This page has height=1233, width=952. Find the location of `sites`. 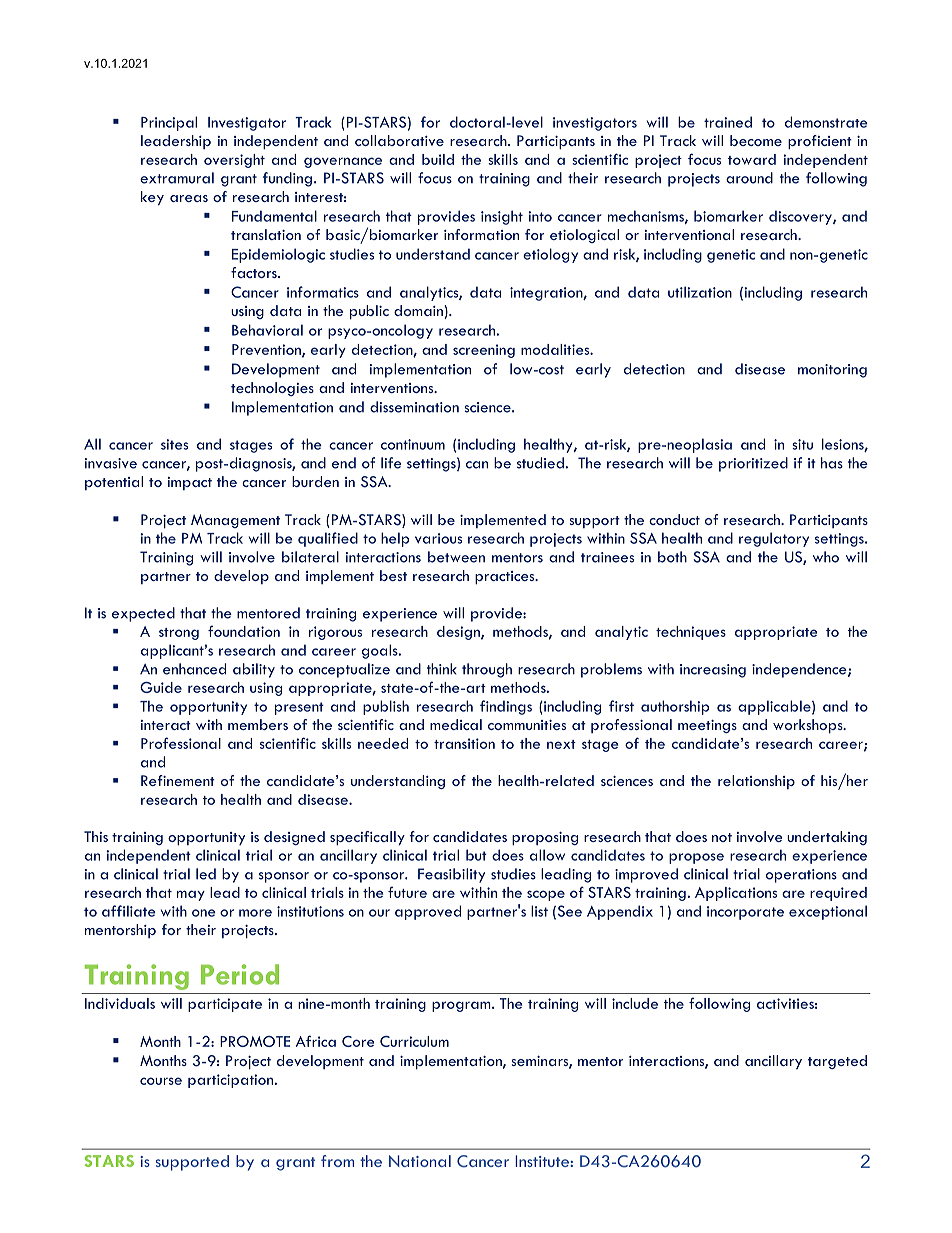

sites is located at coordinates (174, 444).
